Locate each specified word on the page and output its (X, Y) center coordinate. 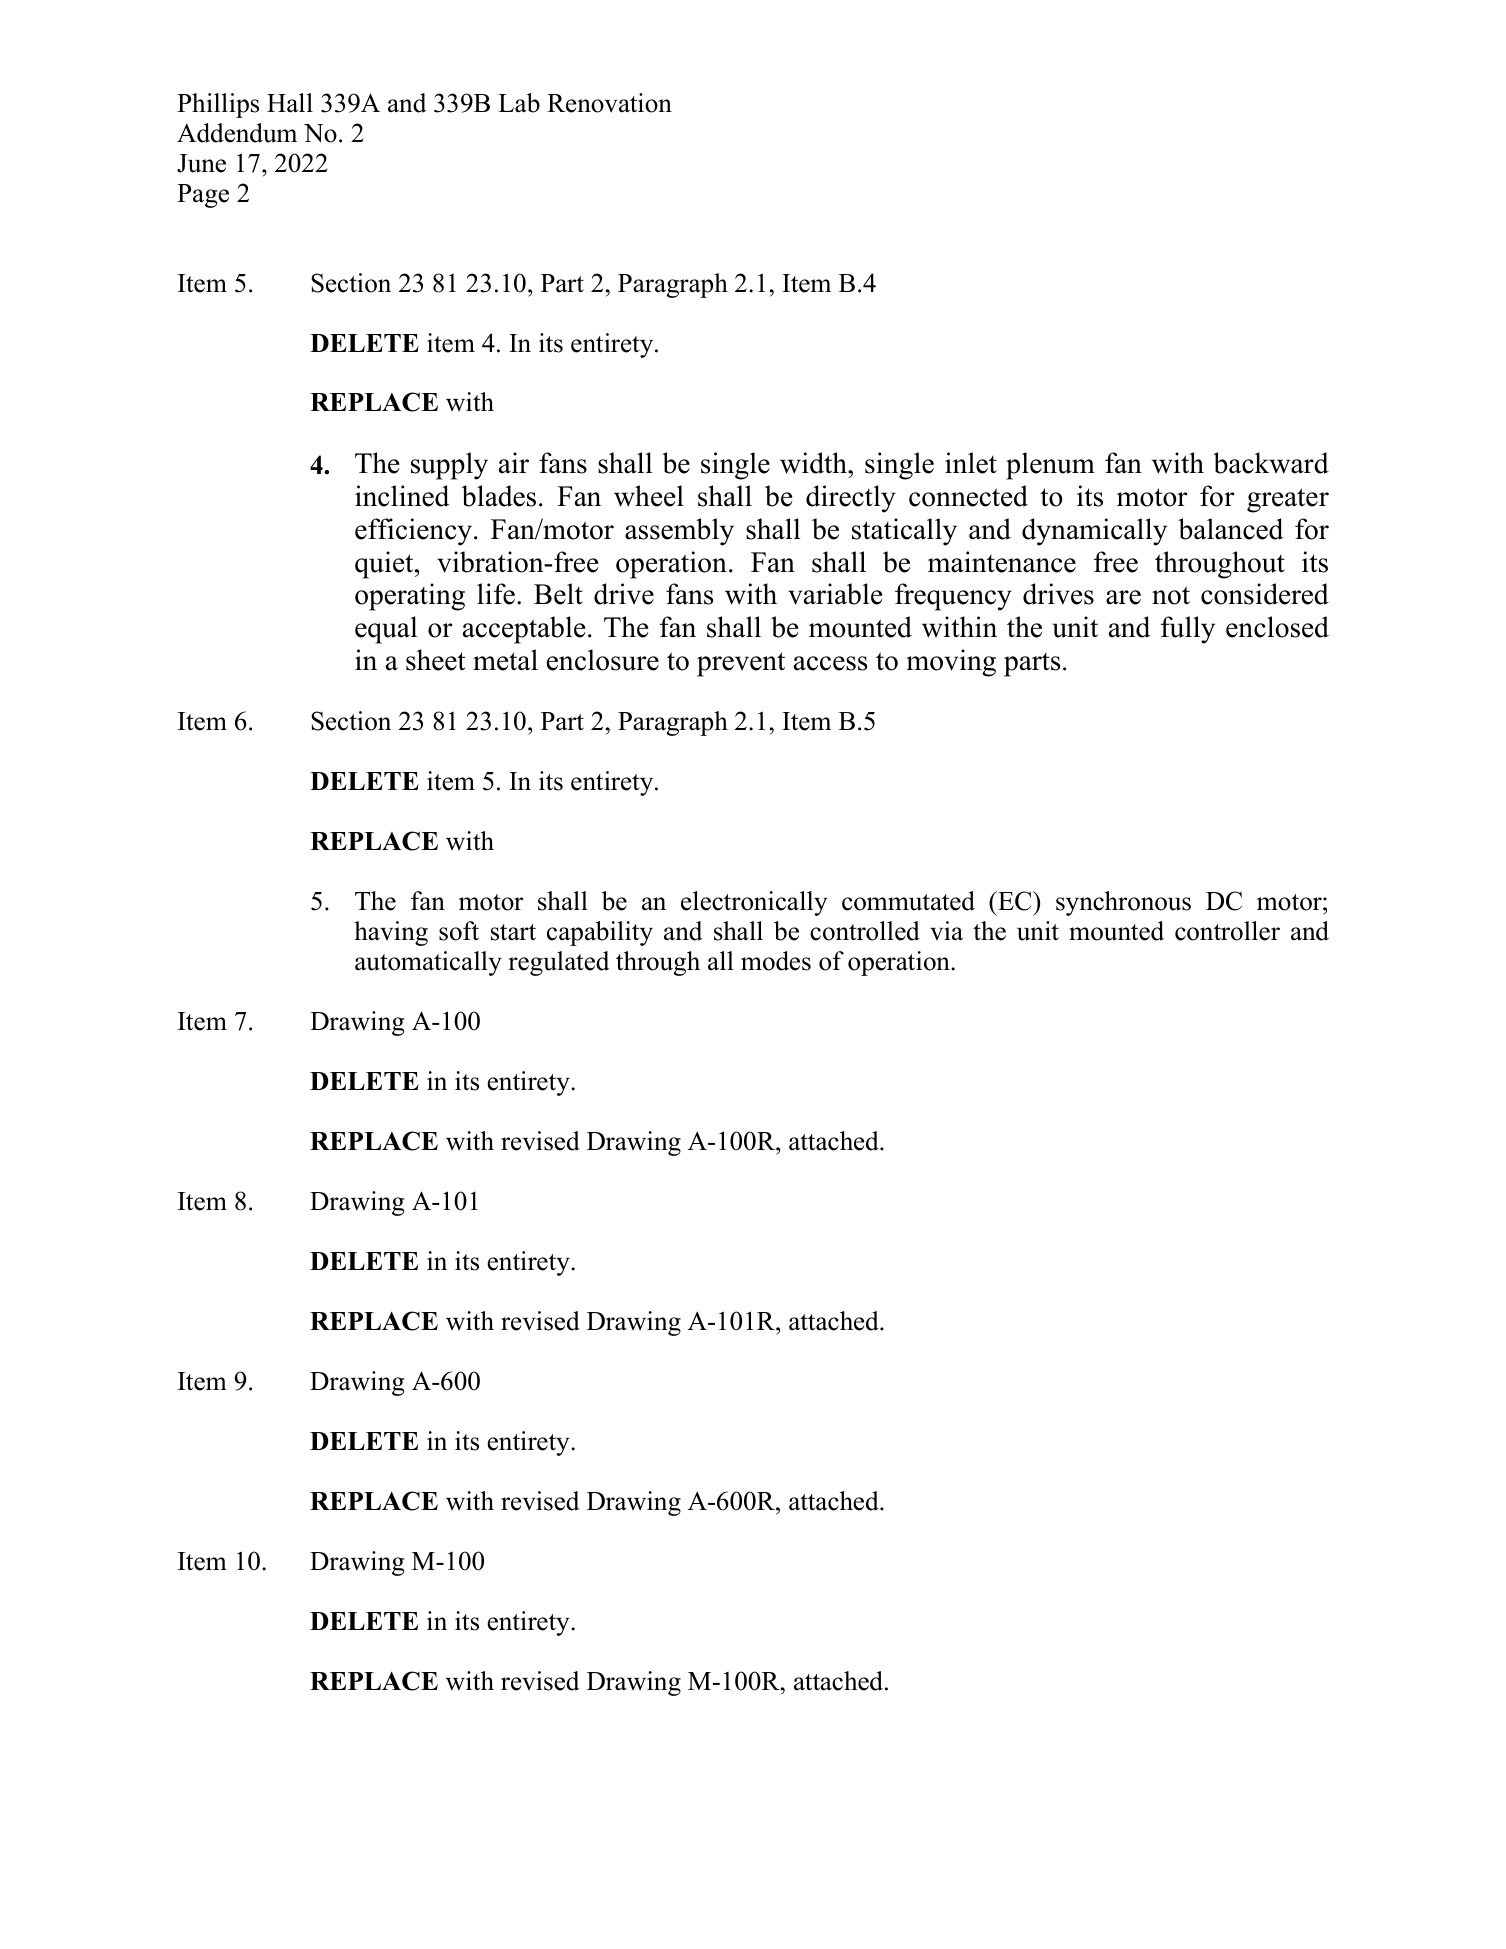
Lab (519, 103)
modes (776, 961)
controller (1227, 931)
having (391, 933)
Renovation (609, 103)
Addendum (237, 133)
